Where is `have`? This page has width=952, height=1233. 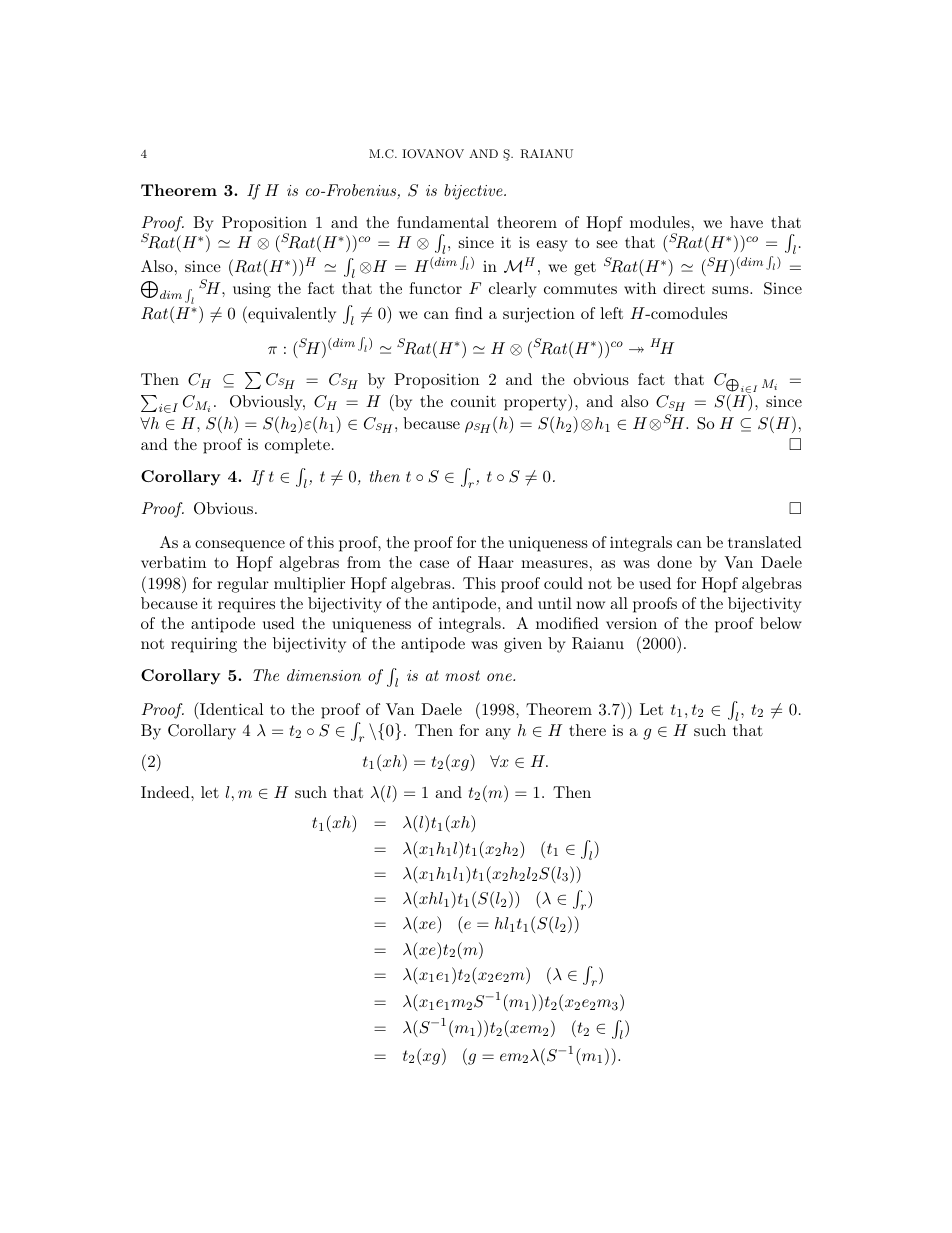 have is located at coordinates (746, 222).
